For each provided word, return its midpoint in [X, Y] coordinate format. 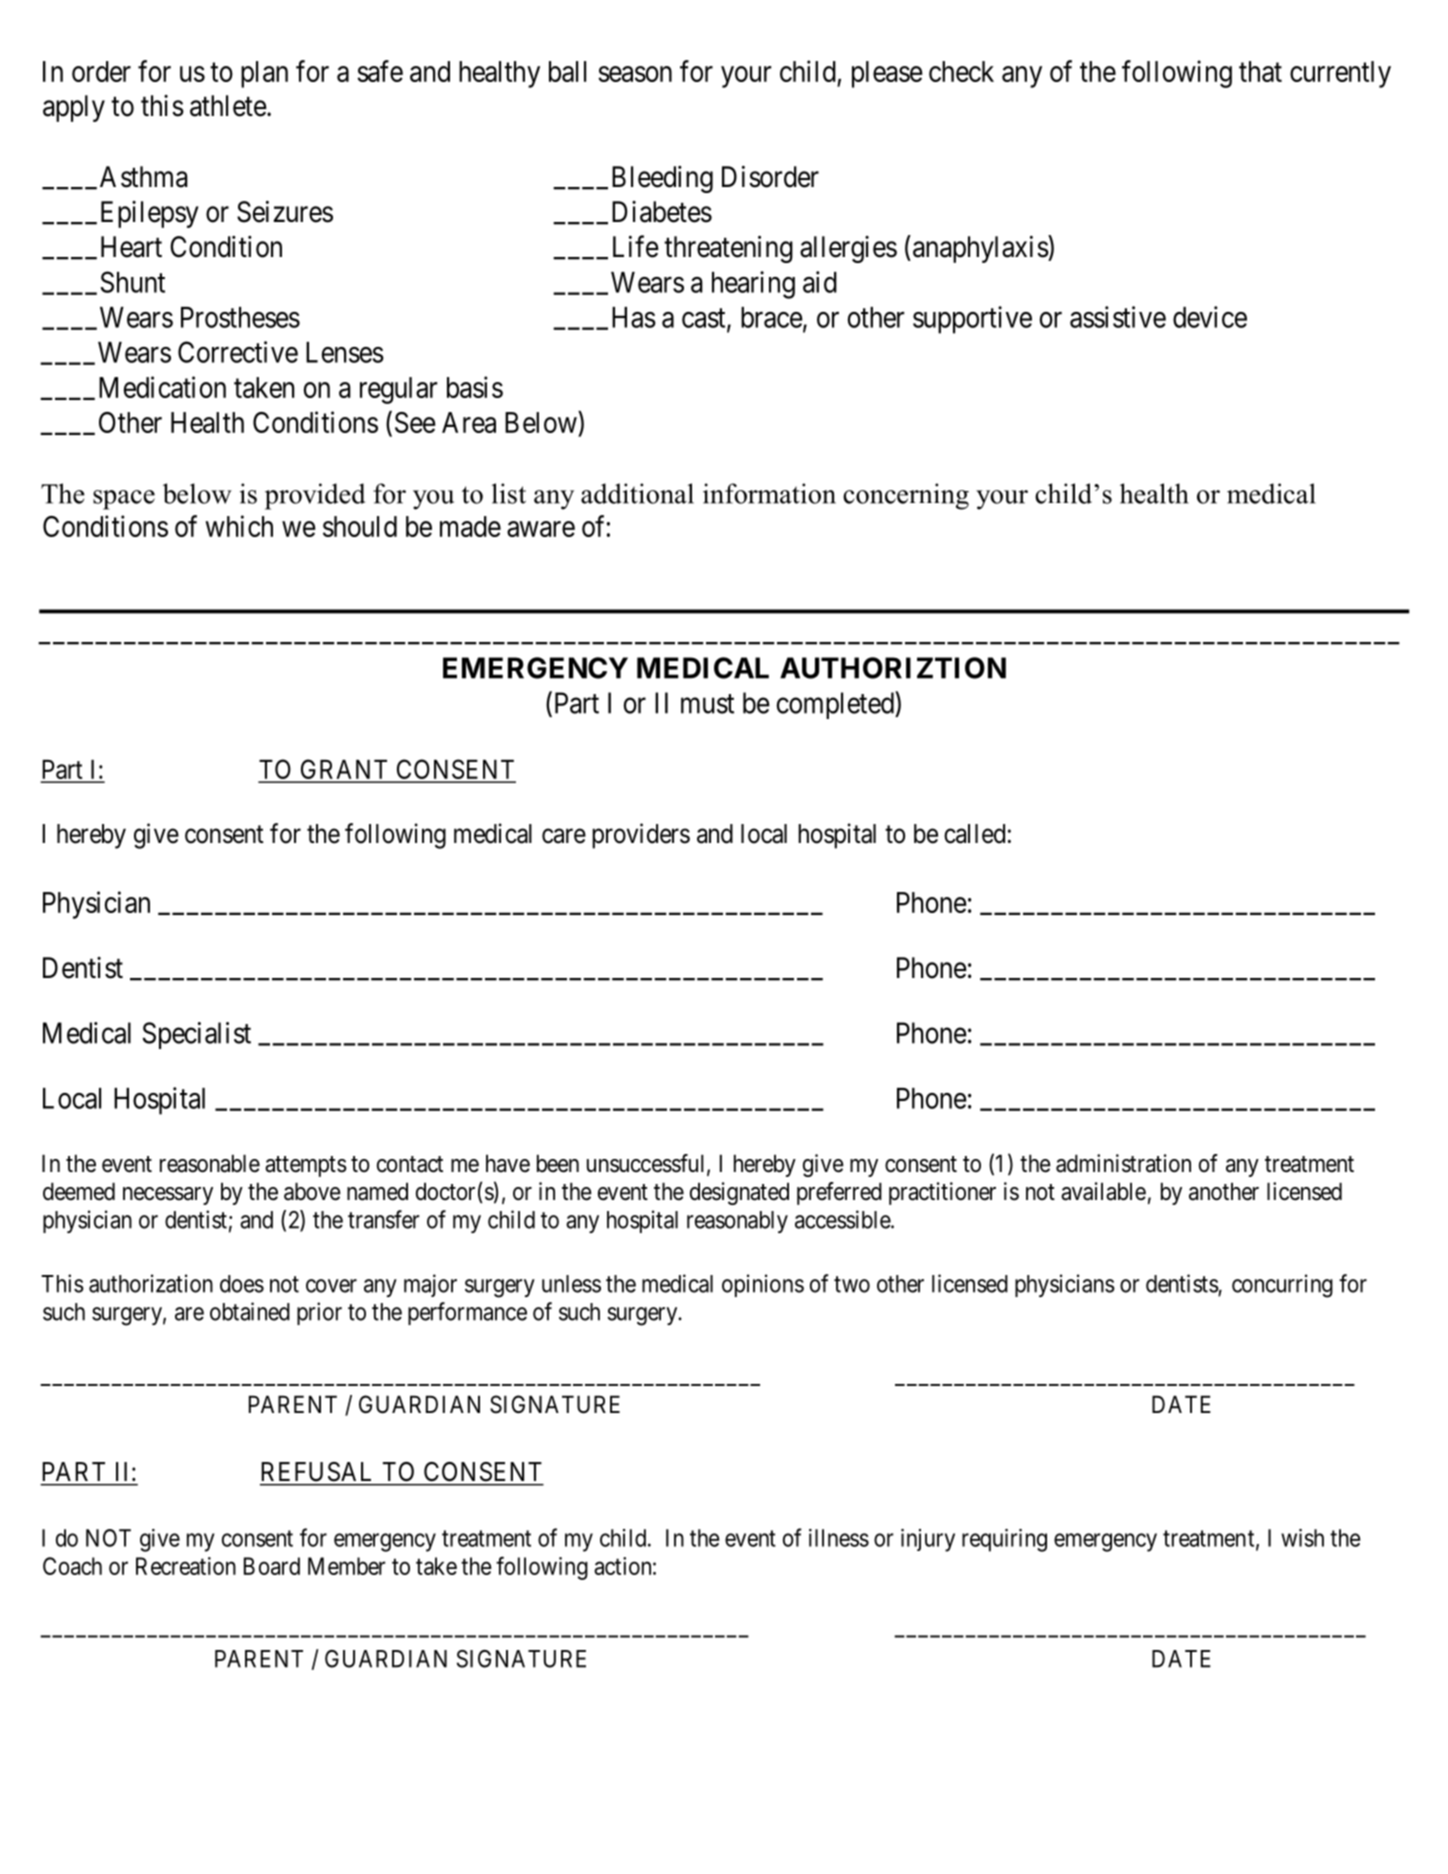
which [239, 526]
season [635, 74]
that [1260, 71]
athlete [228, 106]
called [974, 834]
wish [1302, 1538]
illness [839, 1538]
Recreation [186, 1566]
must [707, 704]
